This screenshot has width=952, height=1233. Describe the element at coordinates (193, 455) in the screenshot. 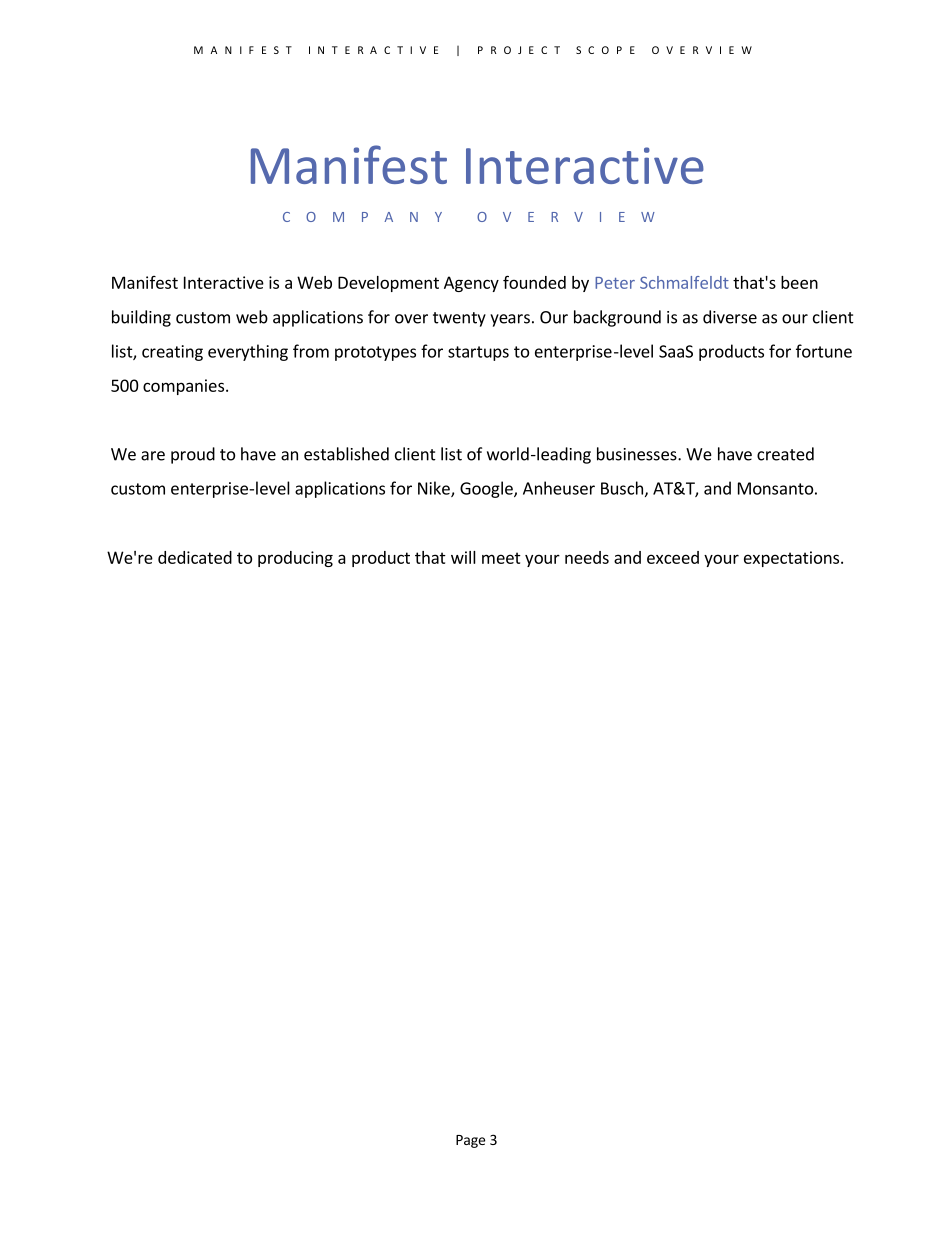

I see `proud` at that location.
